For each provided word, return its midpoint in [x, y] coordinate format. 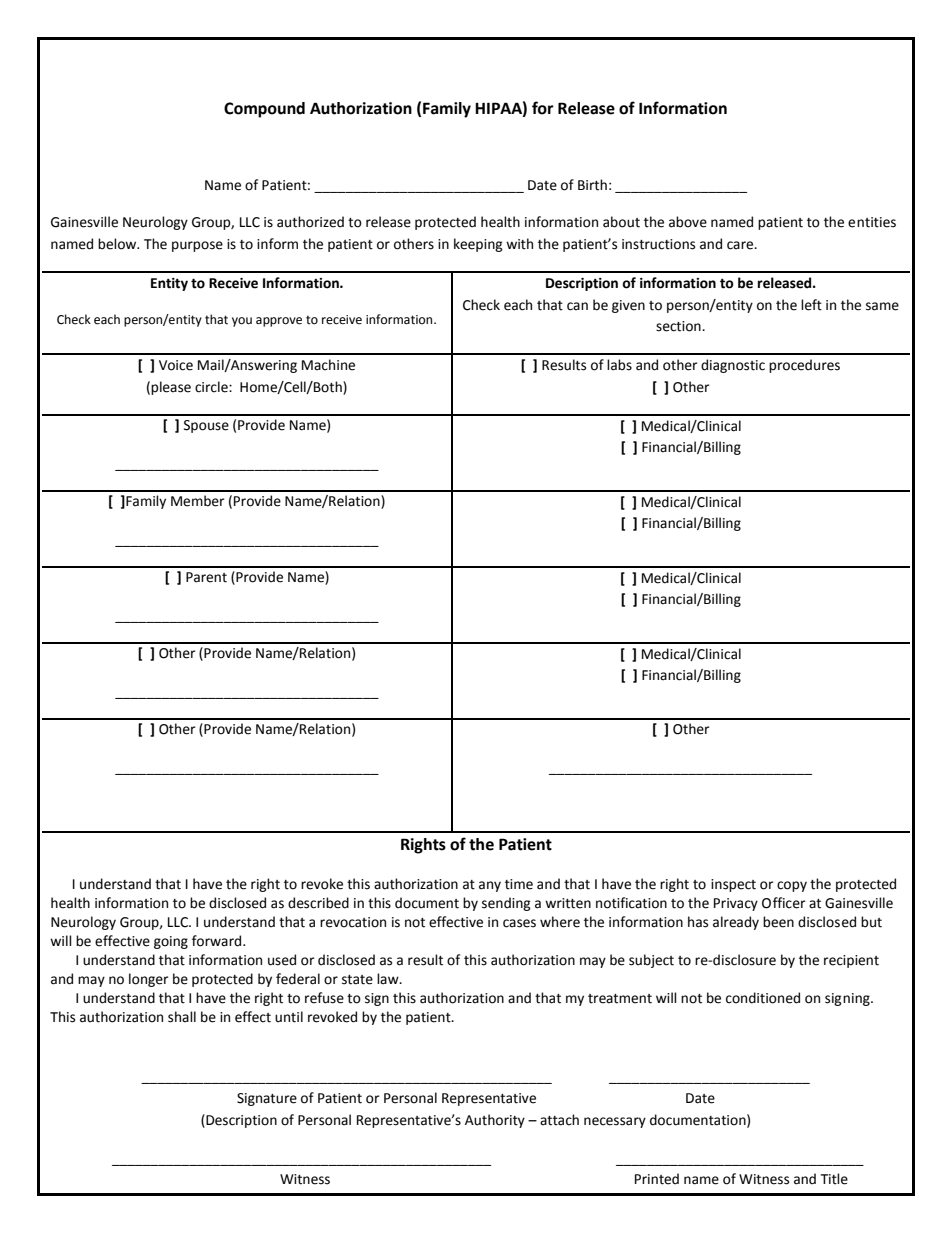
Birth [592, 185]
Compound [264, 110]
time [519, 884]
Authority [495, 1121]
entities [872, 222]
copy [792, 886]
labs [619, 365]
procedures [804, 366]
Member [198, 501]
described [318, 903]
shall [182, 1017]
